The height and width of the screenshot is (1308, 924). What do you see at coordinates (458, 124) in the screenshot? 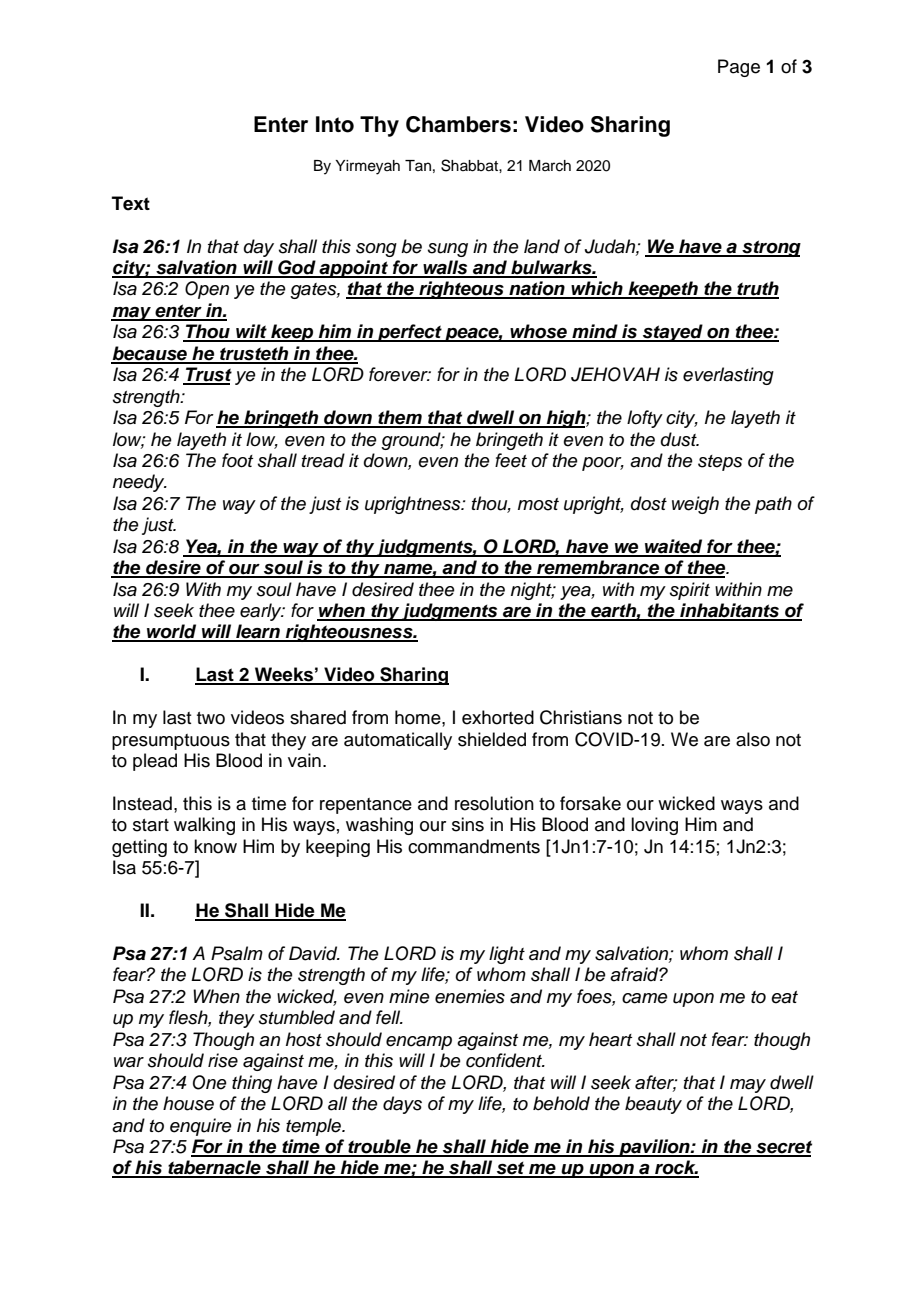
I see `Chambers` at bounding box center [458, 124].
